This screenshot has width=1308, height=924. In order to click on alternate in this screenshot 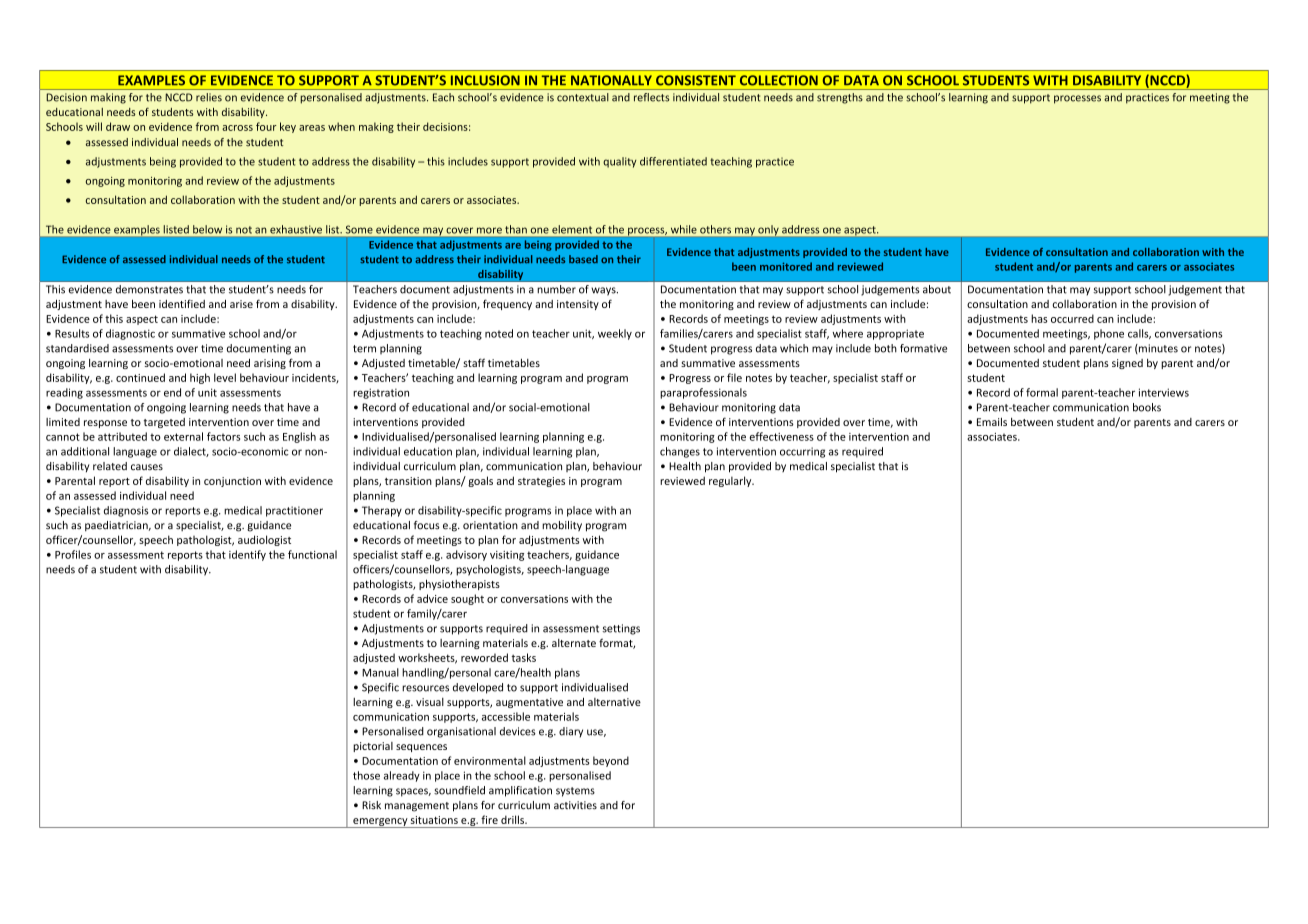, I will do `click(574, 643)`.
